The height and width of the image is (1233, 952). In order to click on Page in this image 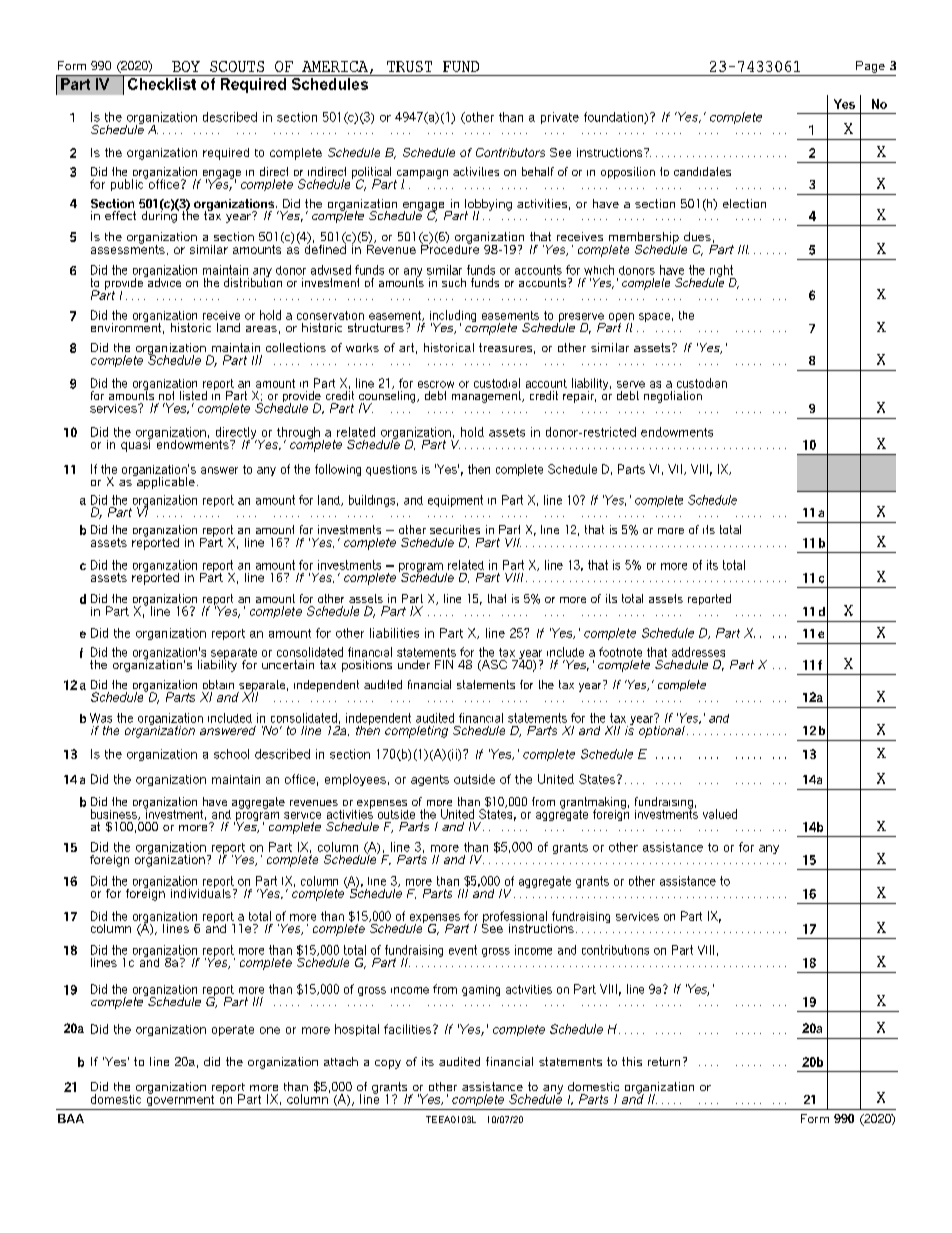, I will do `click(870, 67)`.
